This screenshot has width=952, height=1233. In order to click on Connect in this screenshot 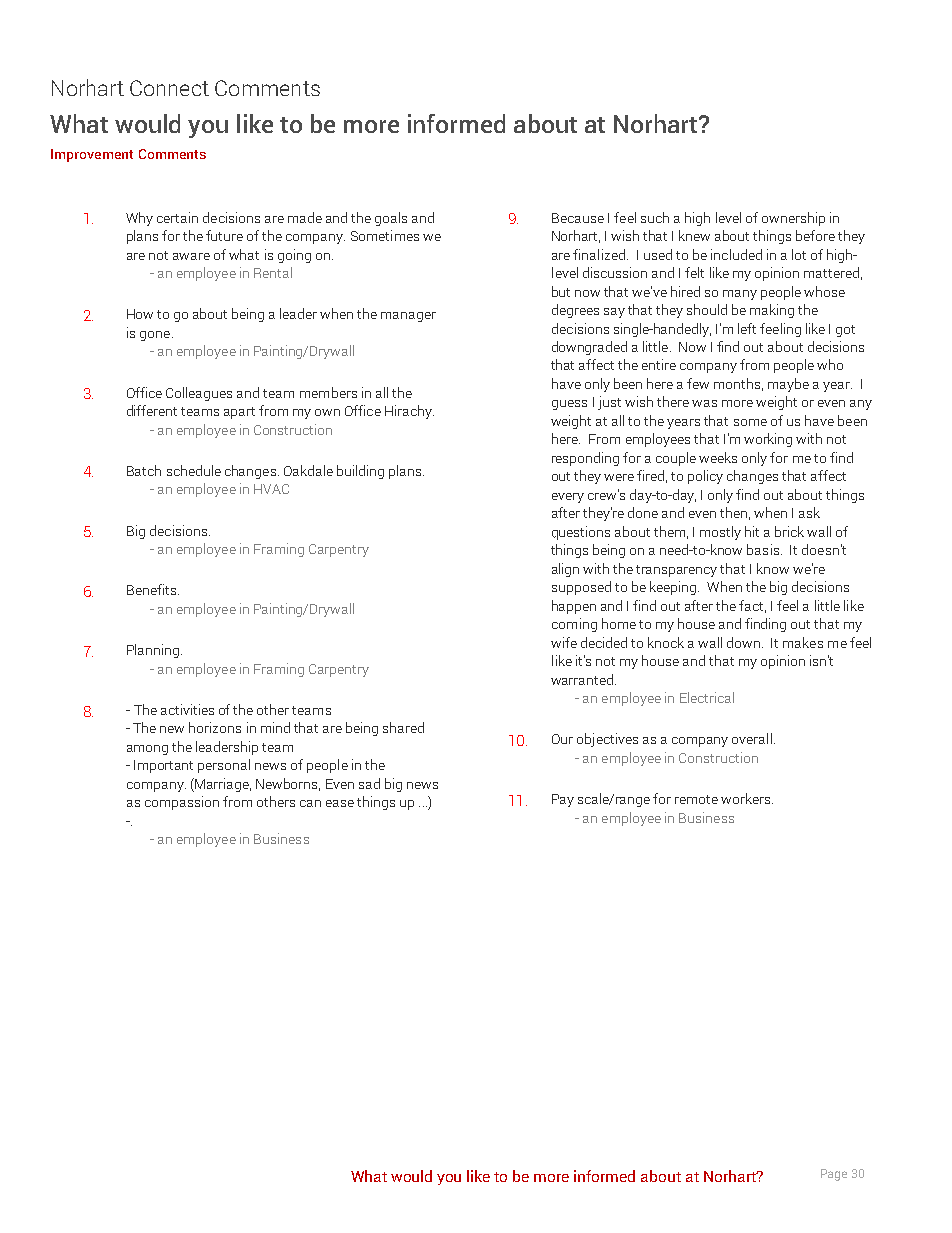, I will do `click(169, 88)`.
